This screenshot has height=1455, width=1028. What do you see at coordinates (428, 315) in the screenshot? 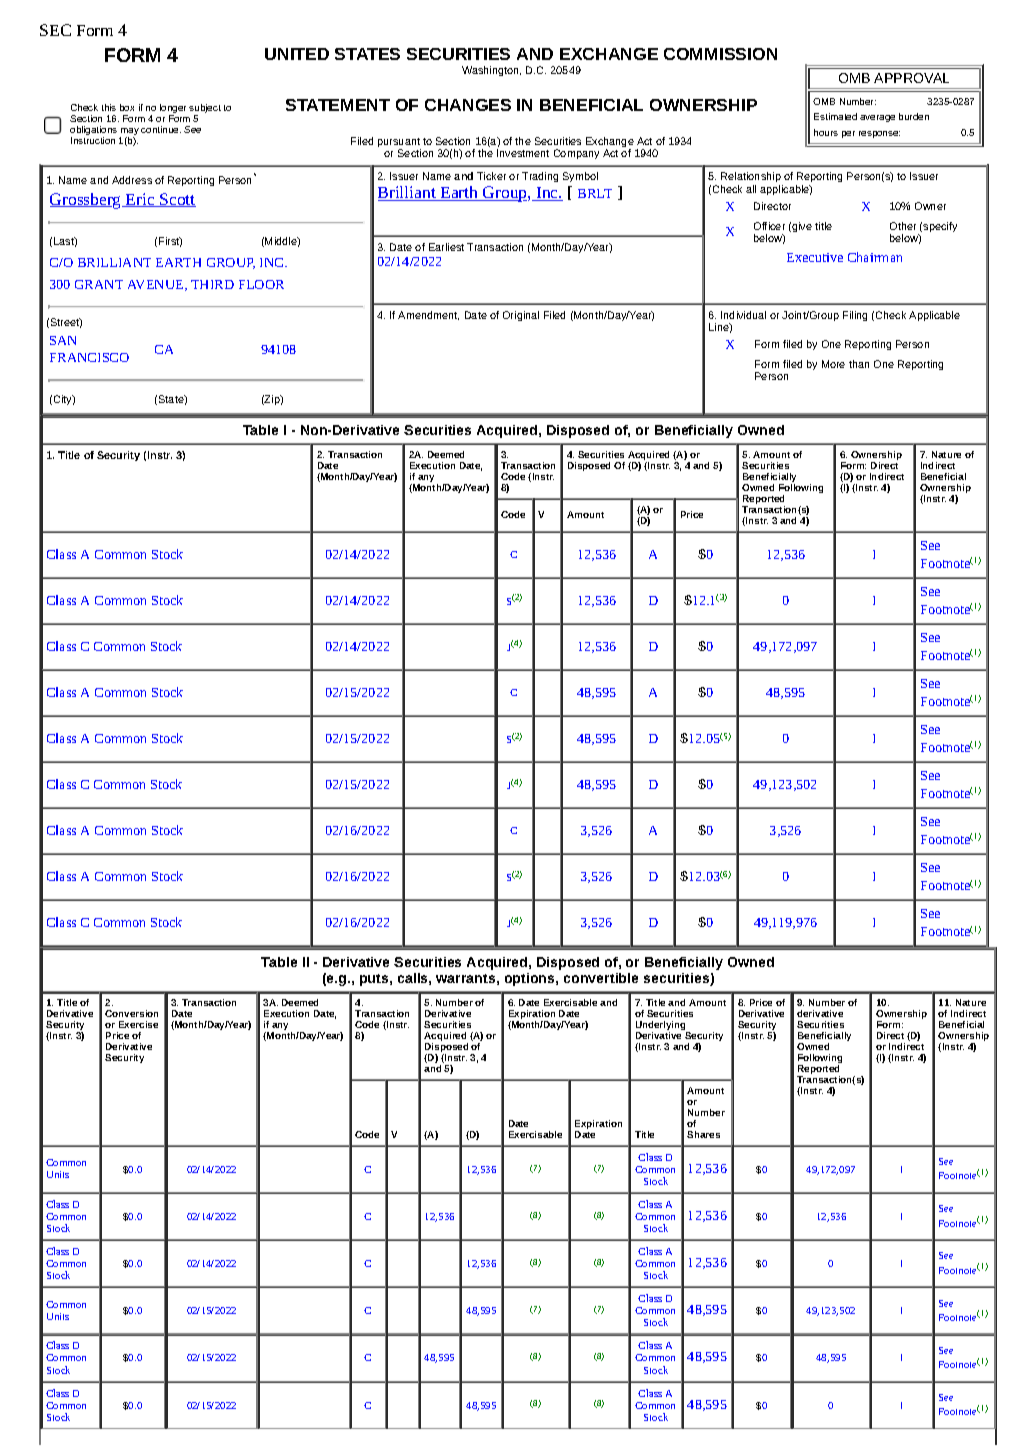
I see `Amendment` at bounding box center [428, 315].
